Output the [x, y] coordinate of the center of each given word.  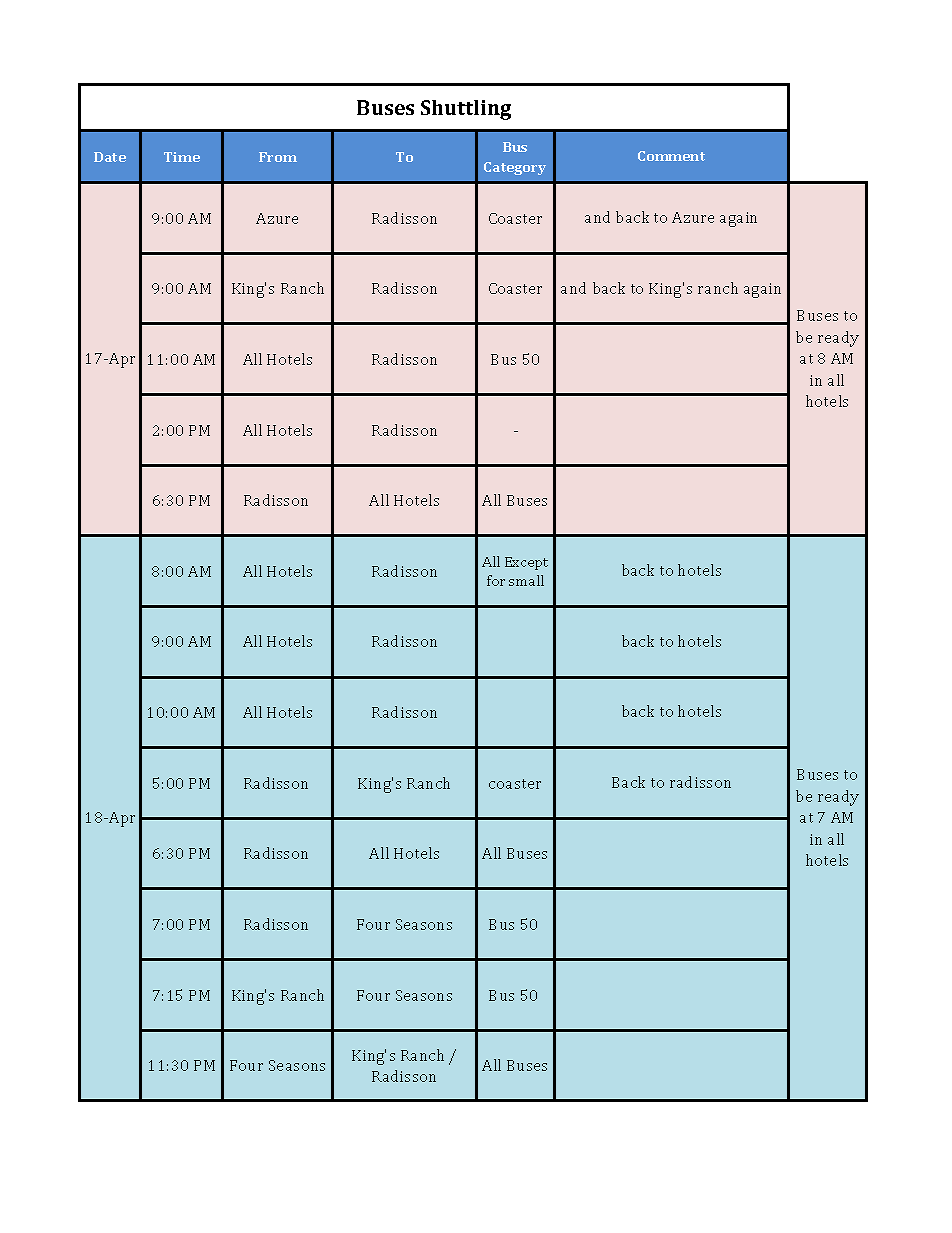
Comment [671, 156]
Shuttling [466, 110]
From [278, 157]
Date [110, 157]
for [496, 580]
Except [526, 563]
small [526, 580]
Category [515, 168]
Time [182, 157]
